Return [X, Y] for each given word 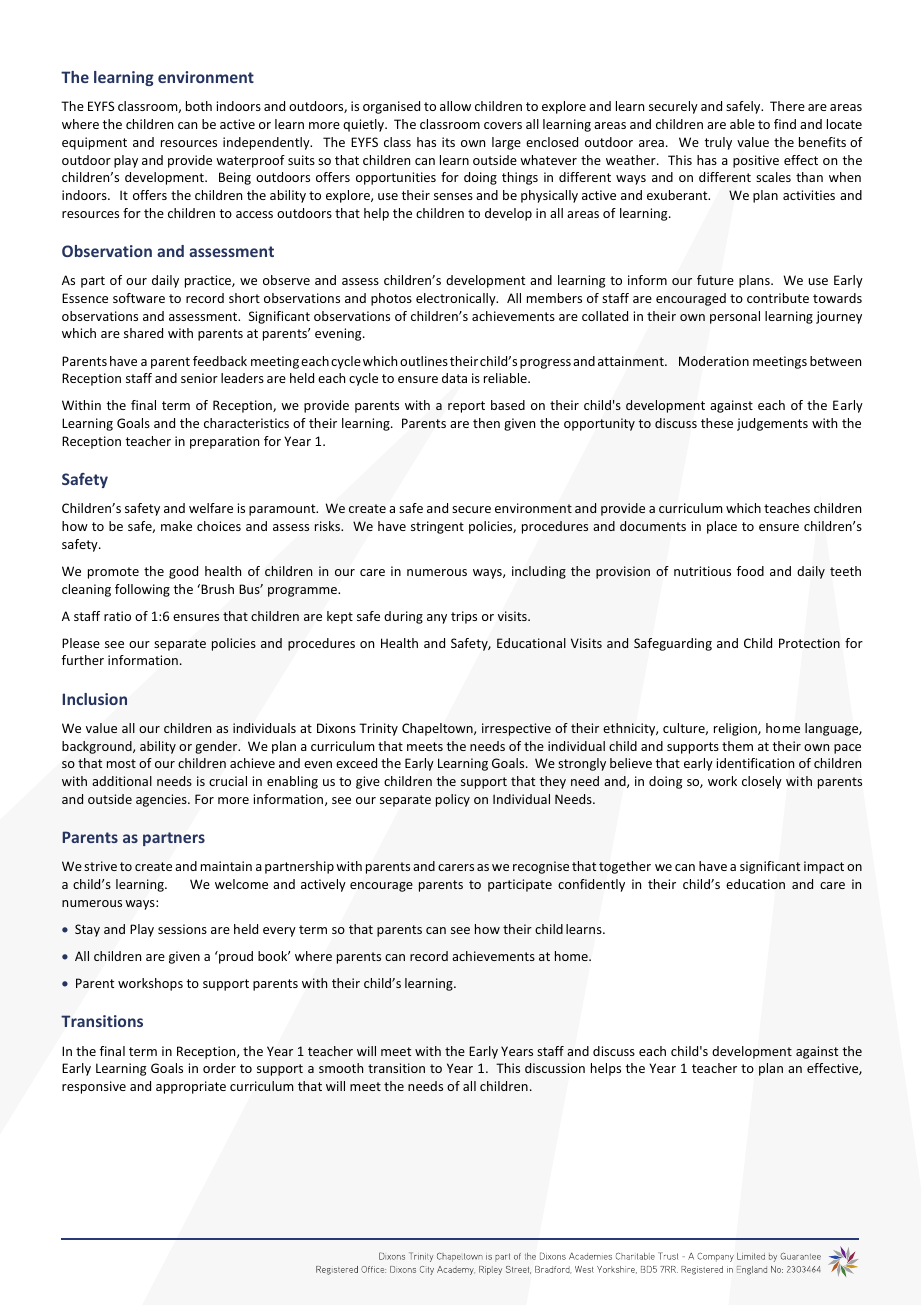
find [785, 124]
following [142, 590]
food [750, 571]
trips [464, 617]
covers [503, 125]
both [199, 106]
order [219, 1068]
